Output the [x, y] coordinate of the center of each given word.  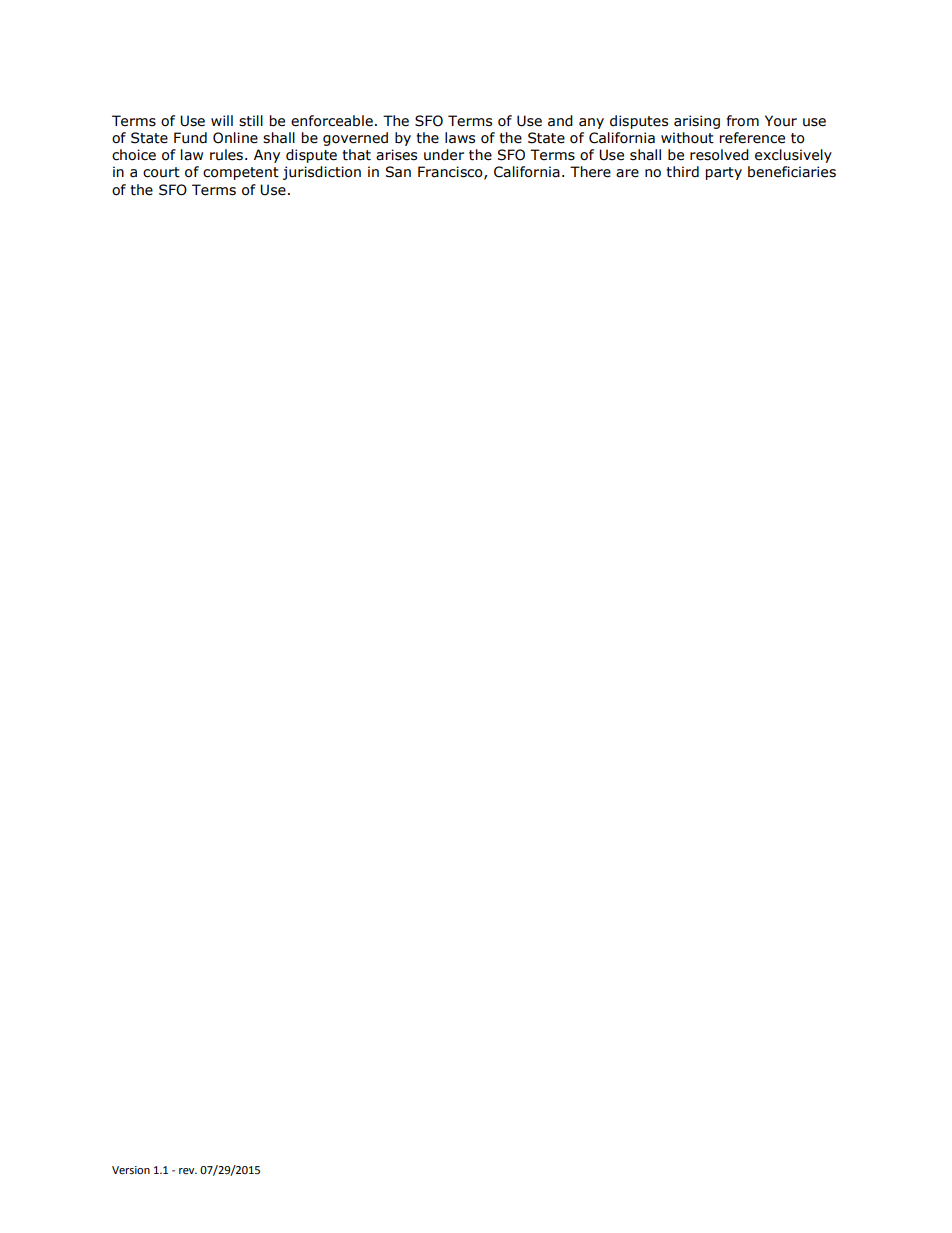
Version [131, 1170]
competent [241, 173]
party [724, 173]
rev [188, 1171]
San [398, 172]
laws [460, 138]
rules [228, 155]
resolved [719, 155]
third [682, 172]
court [161, 172]
